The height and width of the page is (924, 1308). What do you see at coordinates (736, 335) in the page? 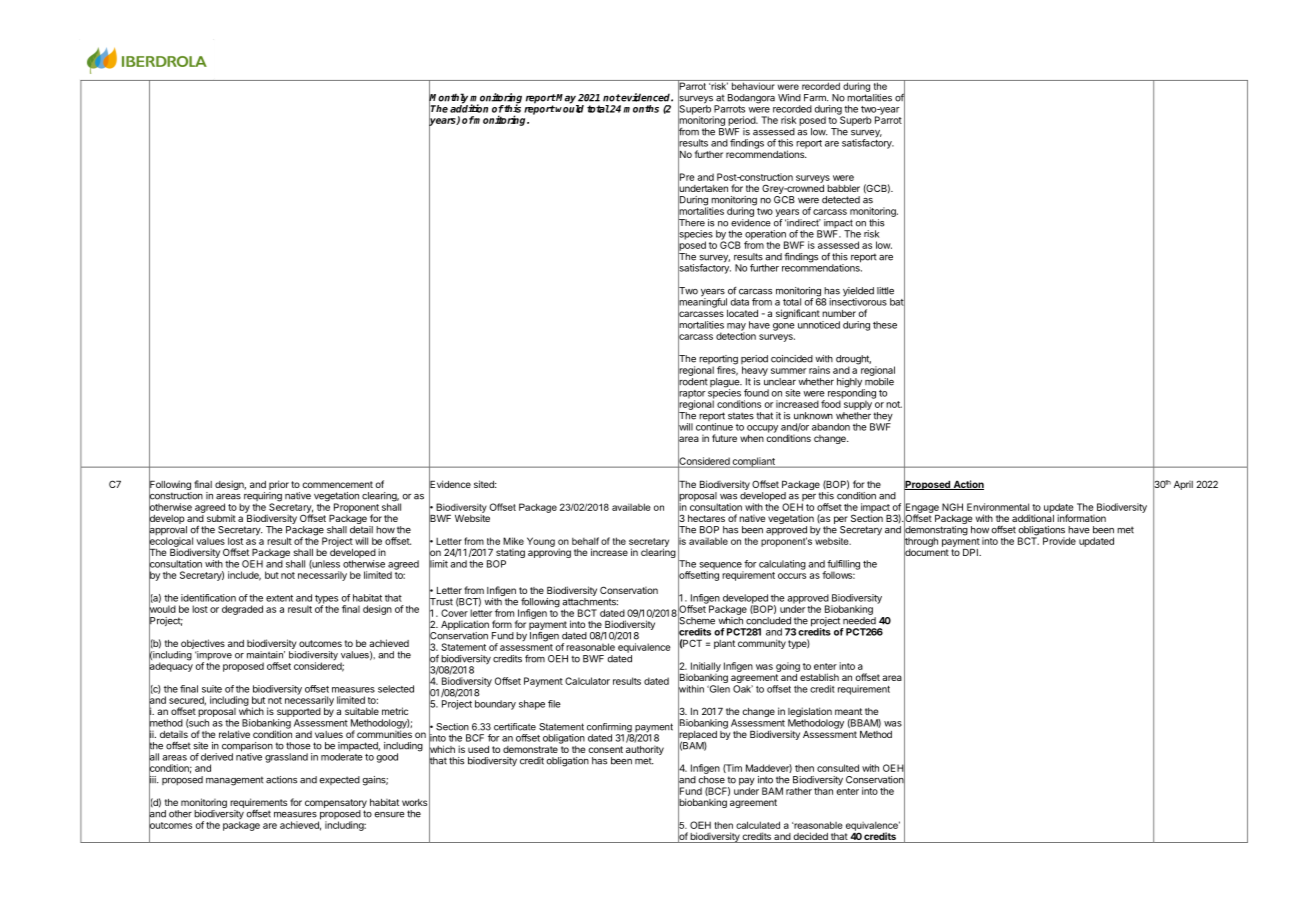
I see `detection` at bounding box center [736, 335].
